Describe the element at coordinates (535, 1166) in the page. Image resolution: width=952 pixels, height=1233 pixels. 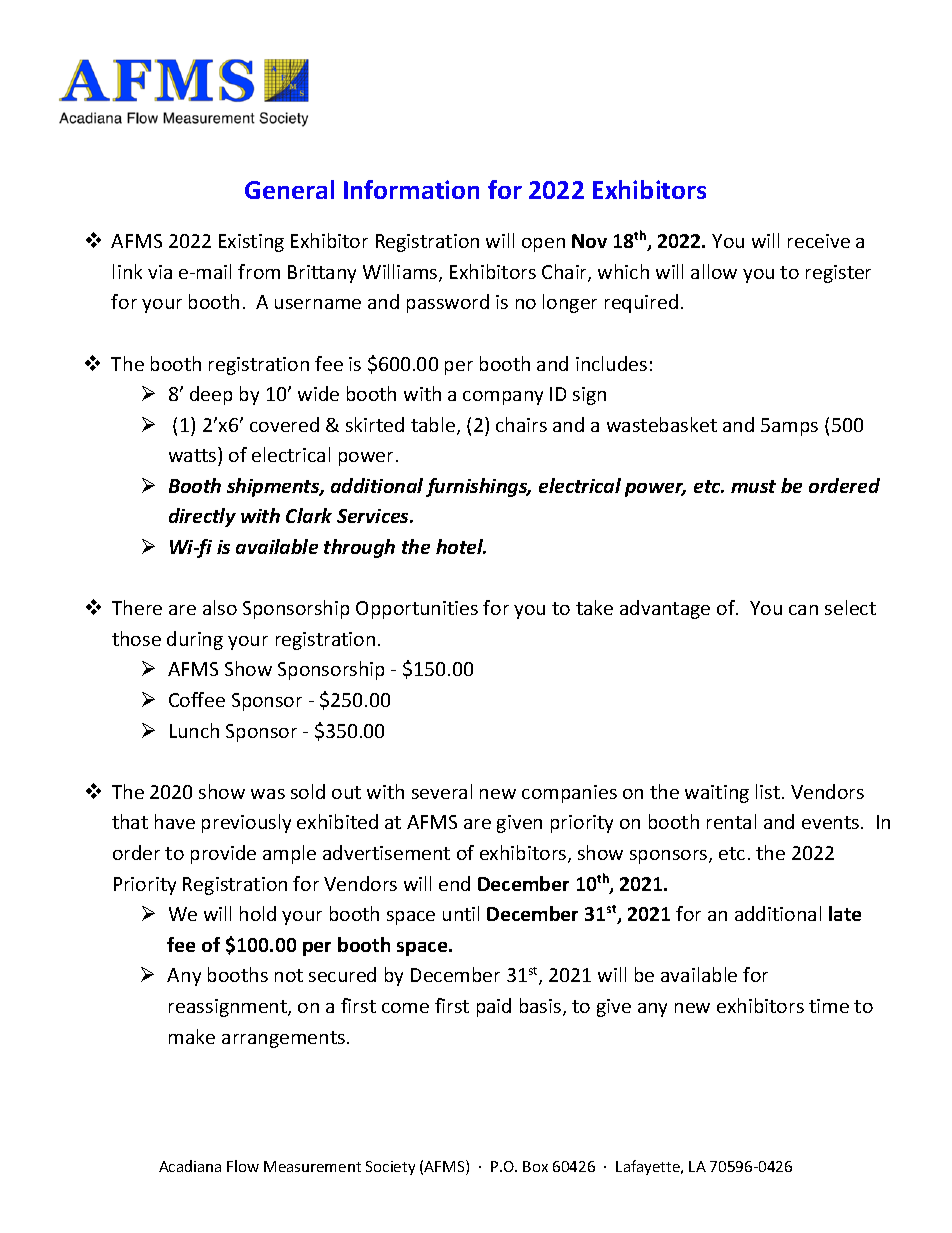
I see `Box` at that location.
